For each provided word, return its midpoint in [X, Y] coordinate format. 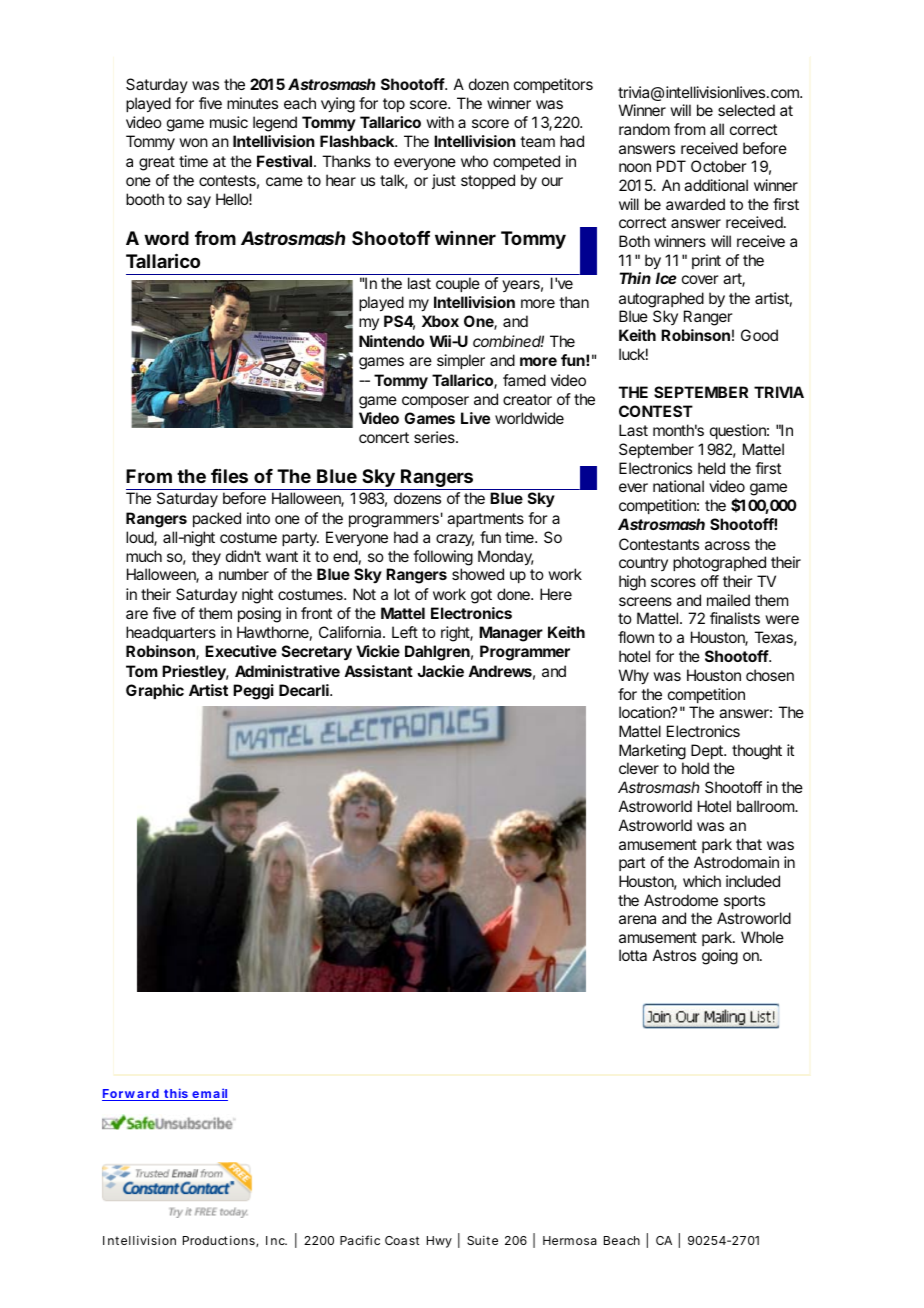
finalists [735, 618]
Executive [241, 651]
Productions [220, 1241]
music [229, 122]
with [440, 122]
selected [746, 110]
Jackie [440, 671]
